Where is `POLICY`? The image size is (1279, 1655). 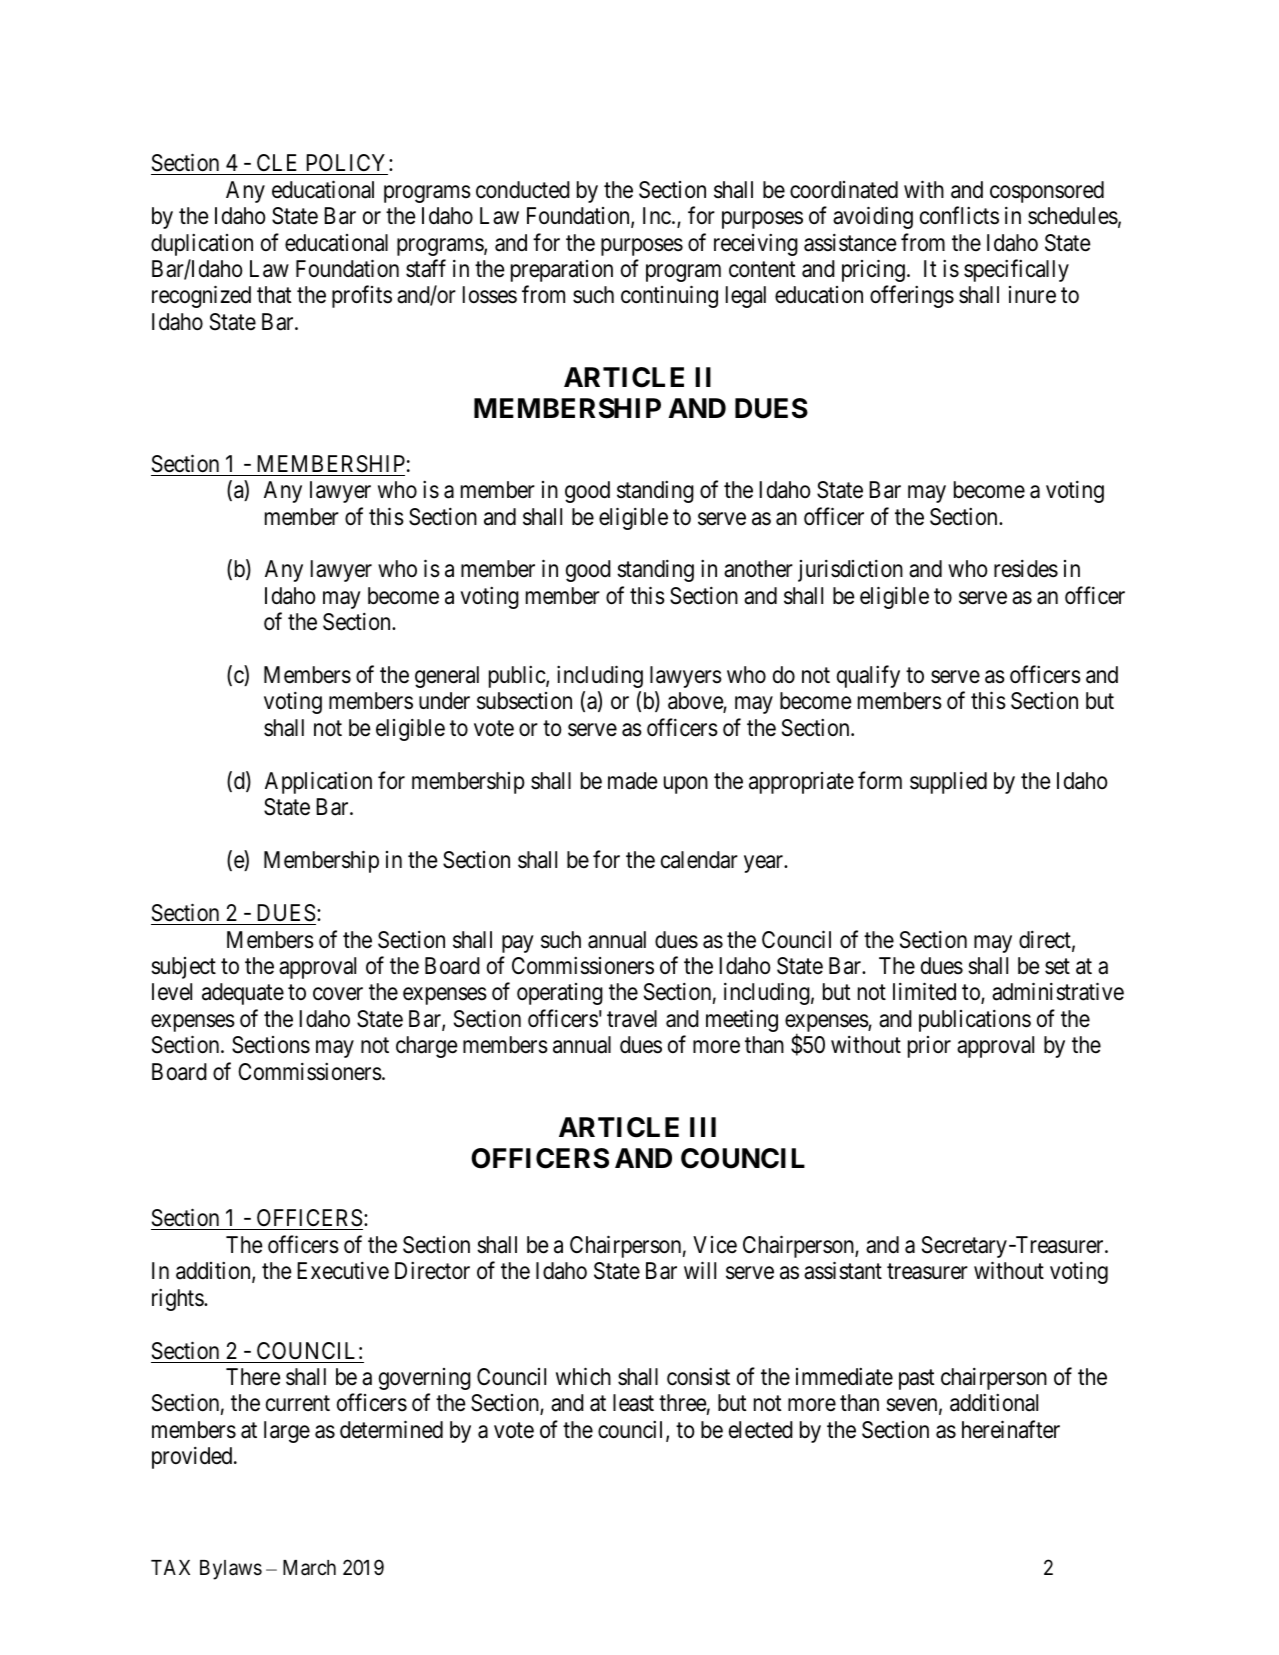 POLICY is located at coordinates (346, 164).
